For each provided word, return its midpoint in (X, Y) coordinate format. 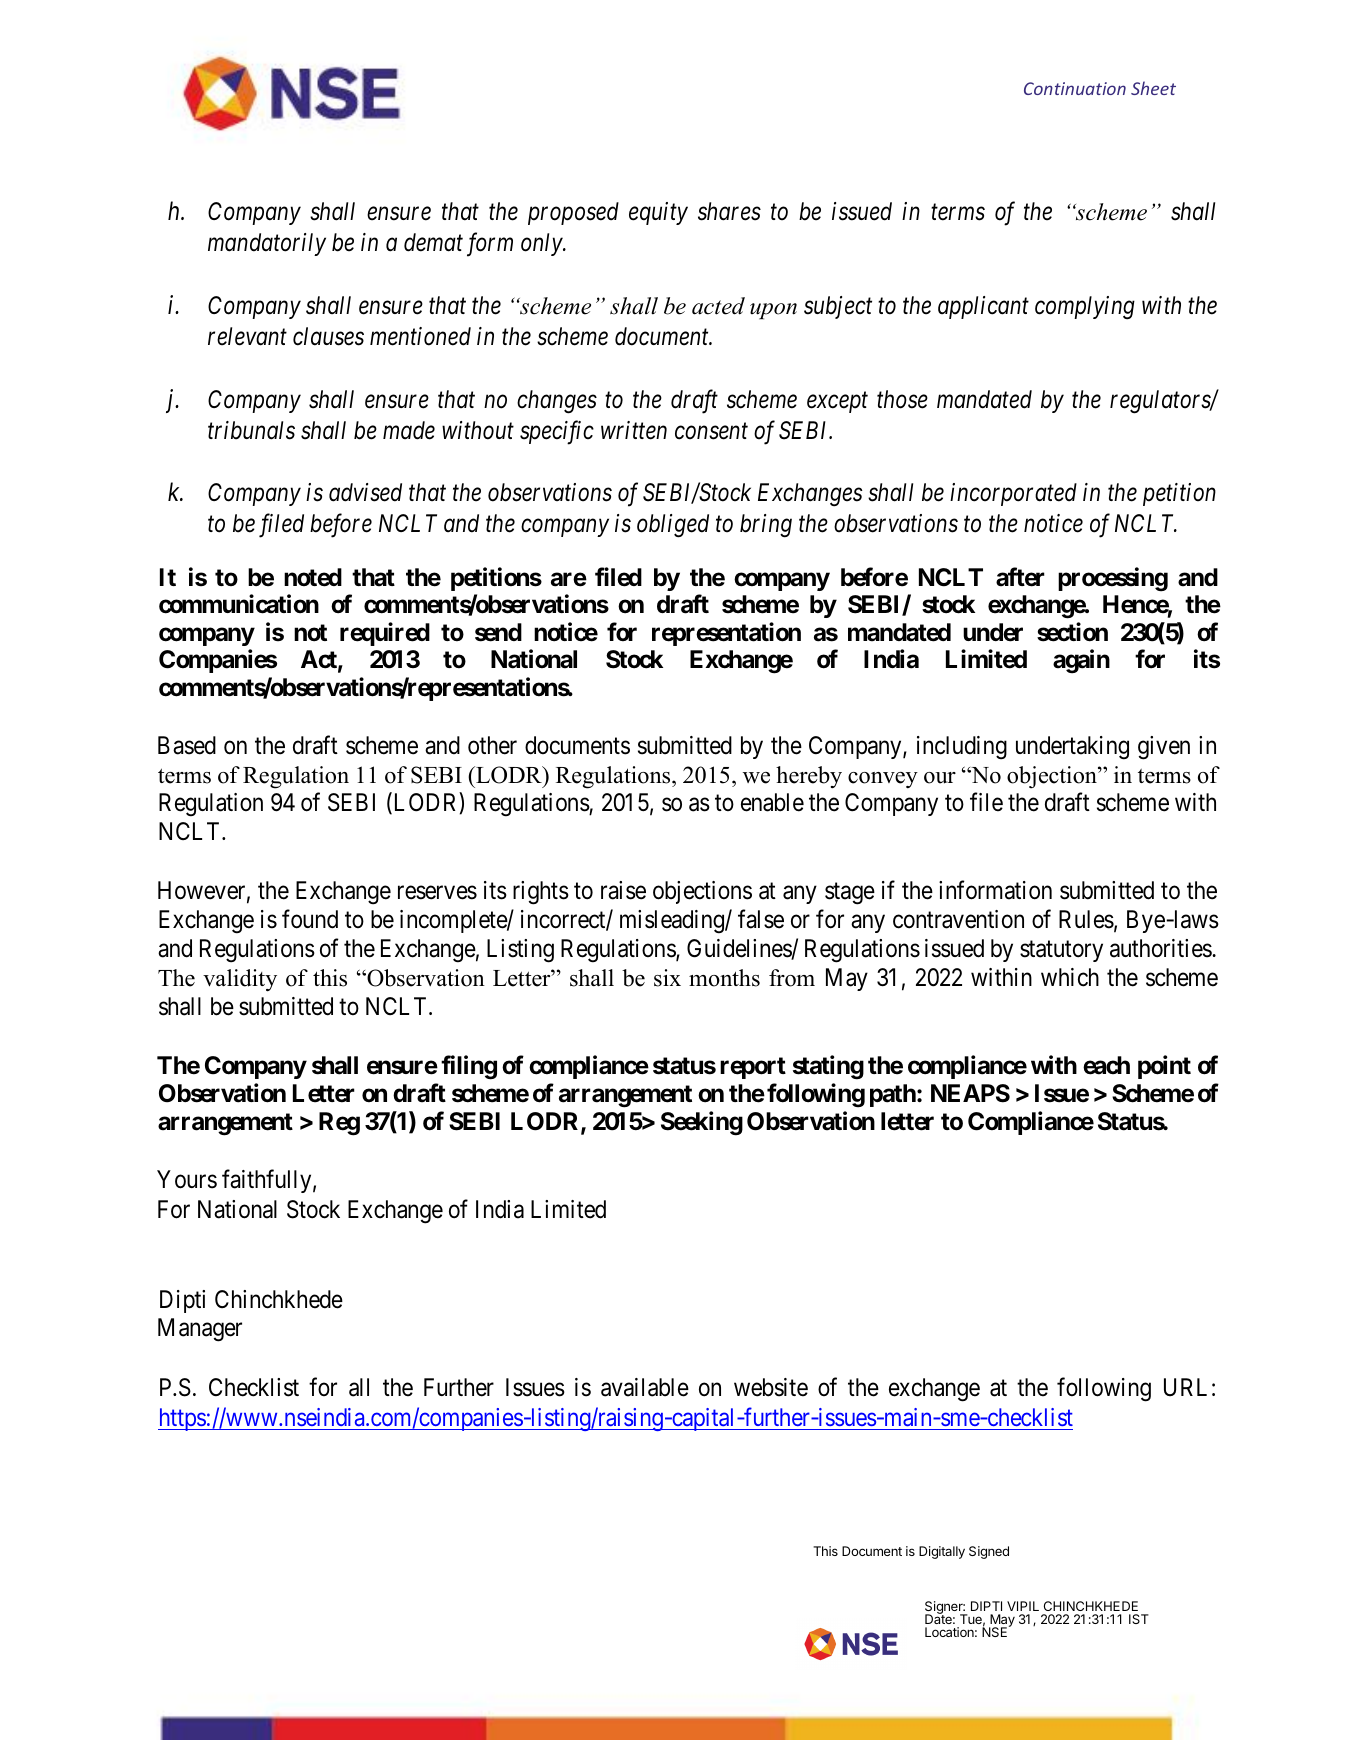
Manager (200, 1330)
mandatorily (267, 244)
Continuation (1075, 88)
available (645, 1387)
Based (187, 745)
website (771, 1387)
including (962, 748)
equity (658, 213)
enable (772, 802)
